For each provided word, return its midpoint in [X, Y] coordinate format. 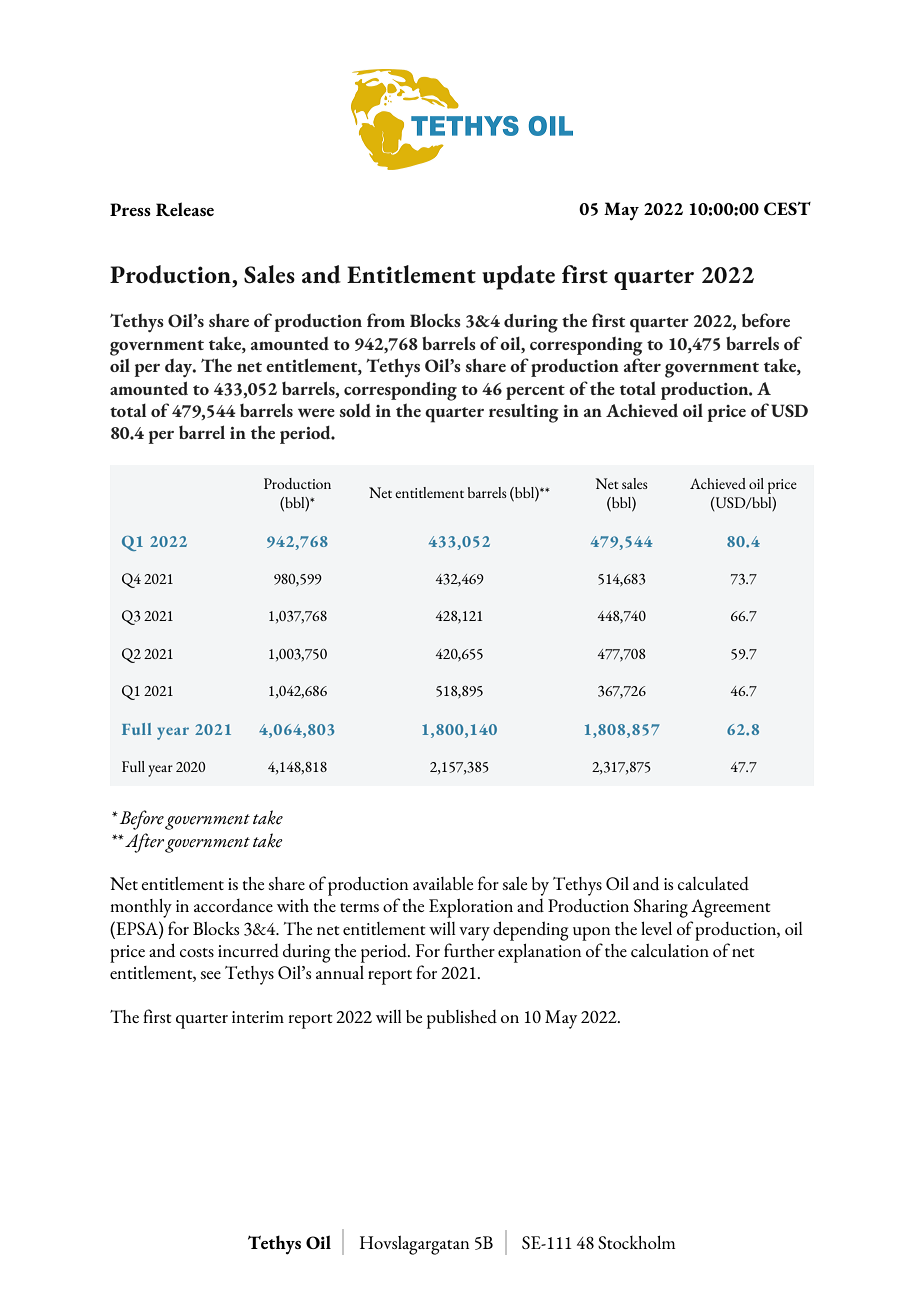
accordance [233, 905]
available [443, 883]
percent [535, 392]
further [469, 950]
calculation [670, 950]
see [210, 975]
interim [258, 1017]
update [518, 277]
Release [185, 209]
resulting [524, 413]
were [316, 413]
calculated [713, 883]
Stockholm [636, 1242]
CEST [787, 208]
